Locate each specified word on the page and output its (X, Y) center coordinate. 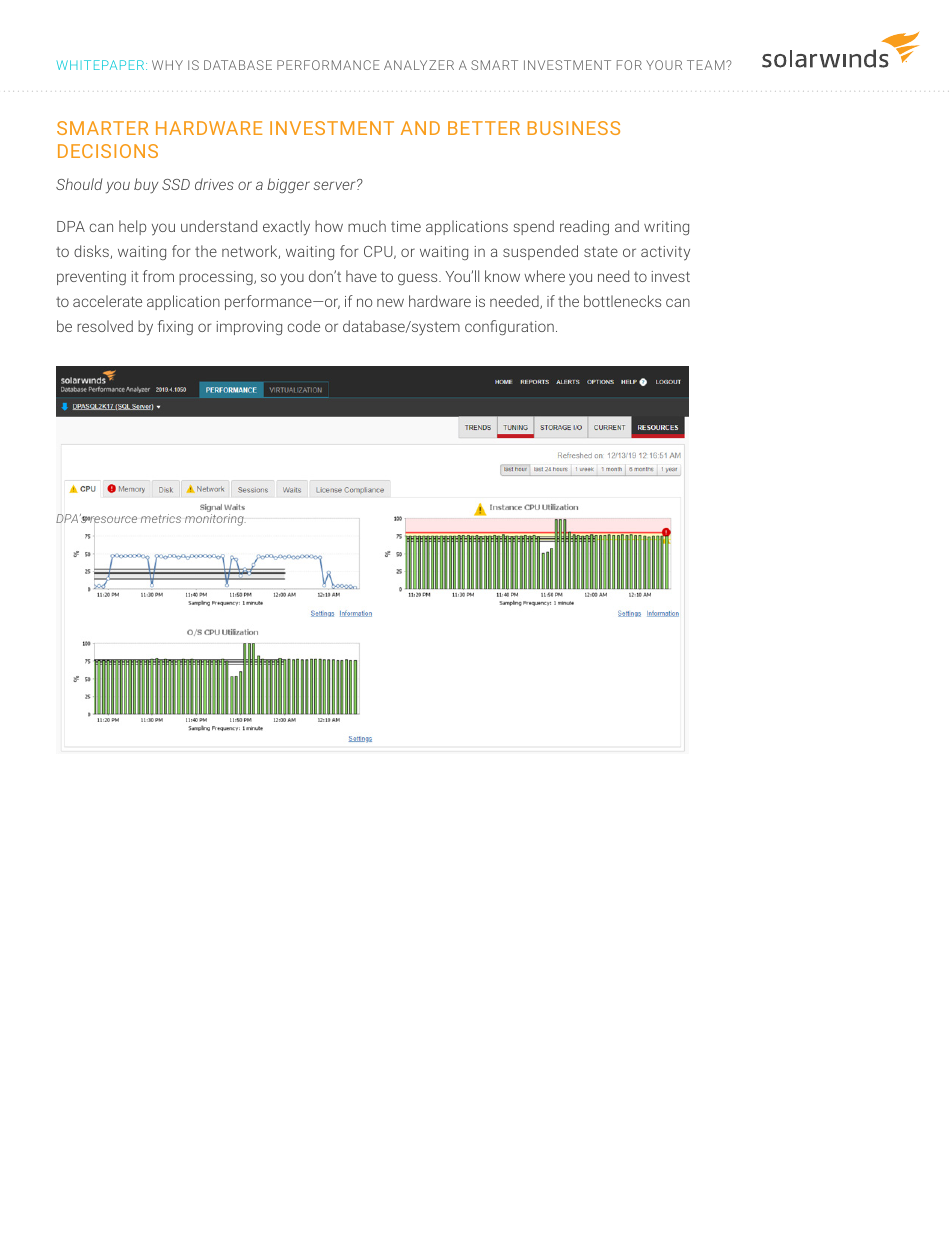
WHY (167, 65)
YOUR (664, 65)
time (406, 226)
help (132, 227)
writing (666, 228)
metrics (161, 518)
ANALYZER (419, 65)
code (304, 326)
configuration (509, 327)
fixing (175, 327)
